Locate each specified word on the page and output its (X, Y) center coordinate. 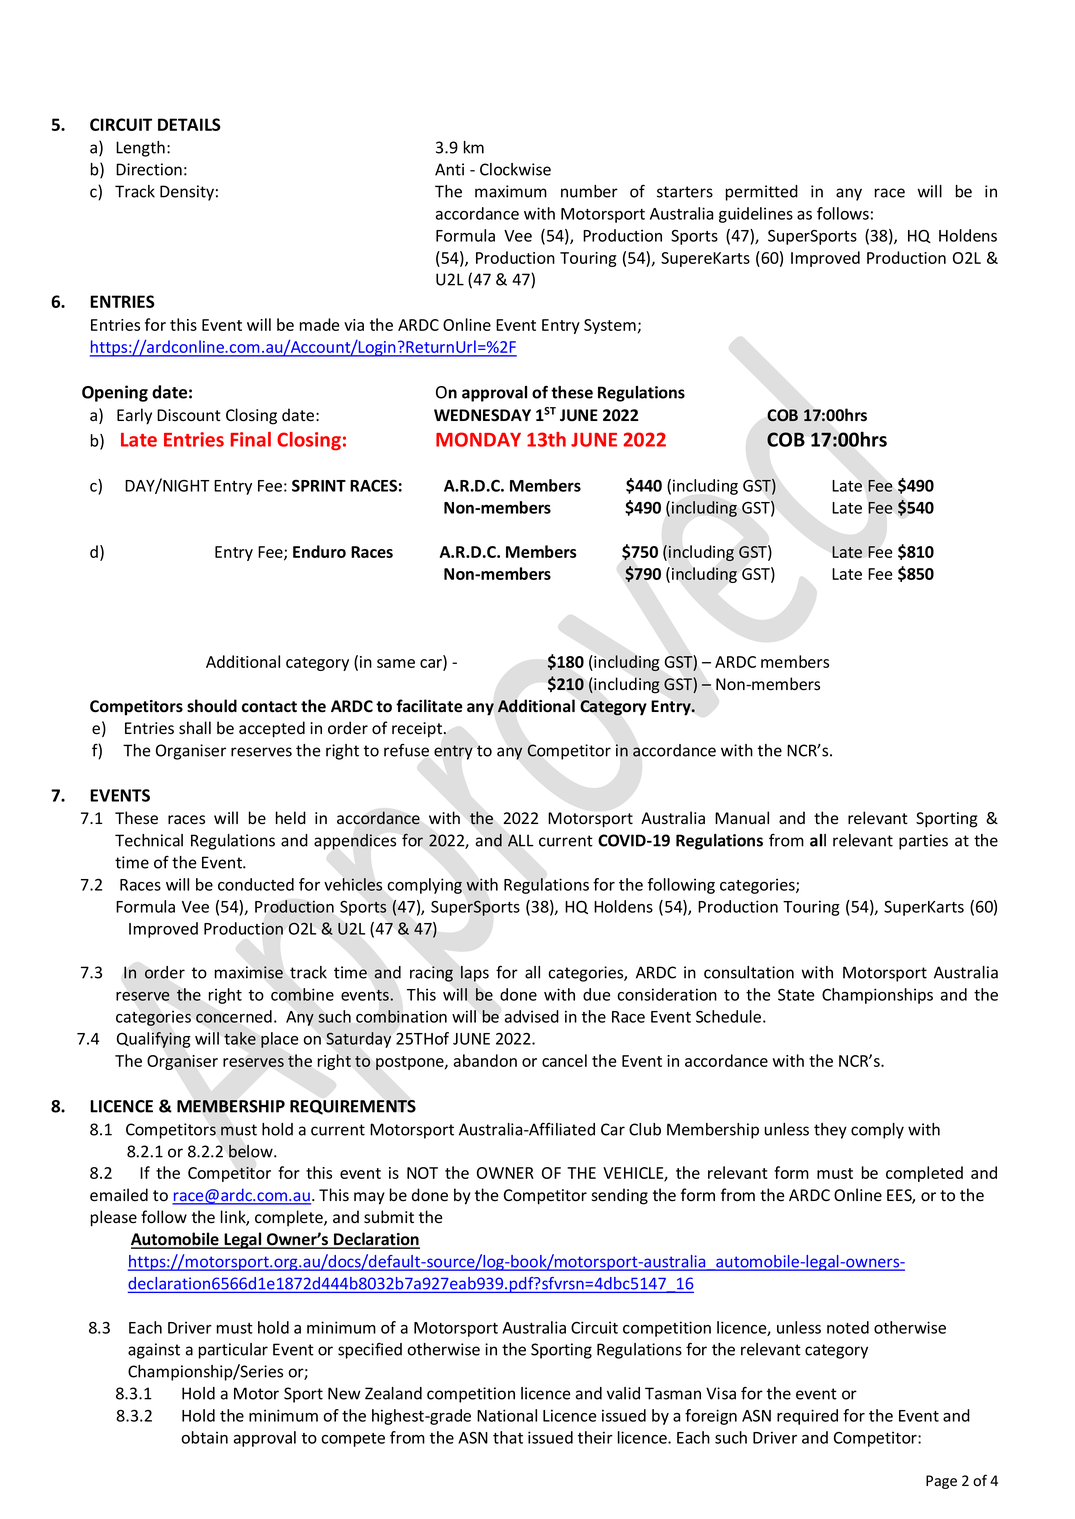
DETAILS (189, 124)
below (252, 1151)
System (610, 326)
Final (251, 439)
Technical (149, 840)
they (830, 1131)
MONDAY (478, 439)
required (807, 1417)
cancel (564, 1060)
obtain (204, 1437)
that (508, 1437)
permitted (762, 193)
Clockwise (515, 169)
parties (923, 842)
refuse (406, 750)
